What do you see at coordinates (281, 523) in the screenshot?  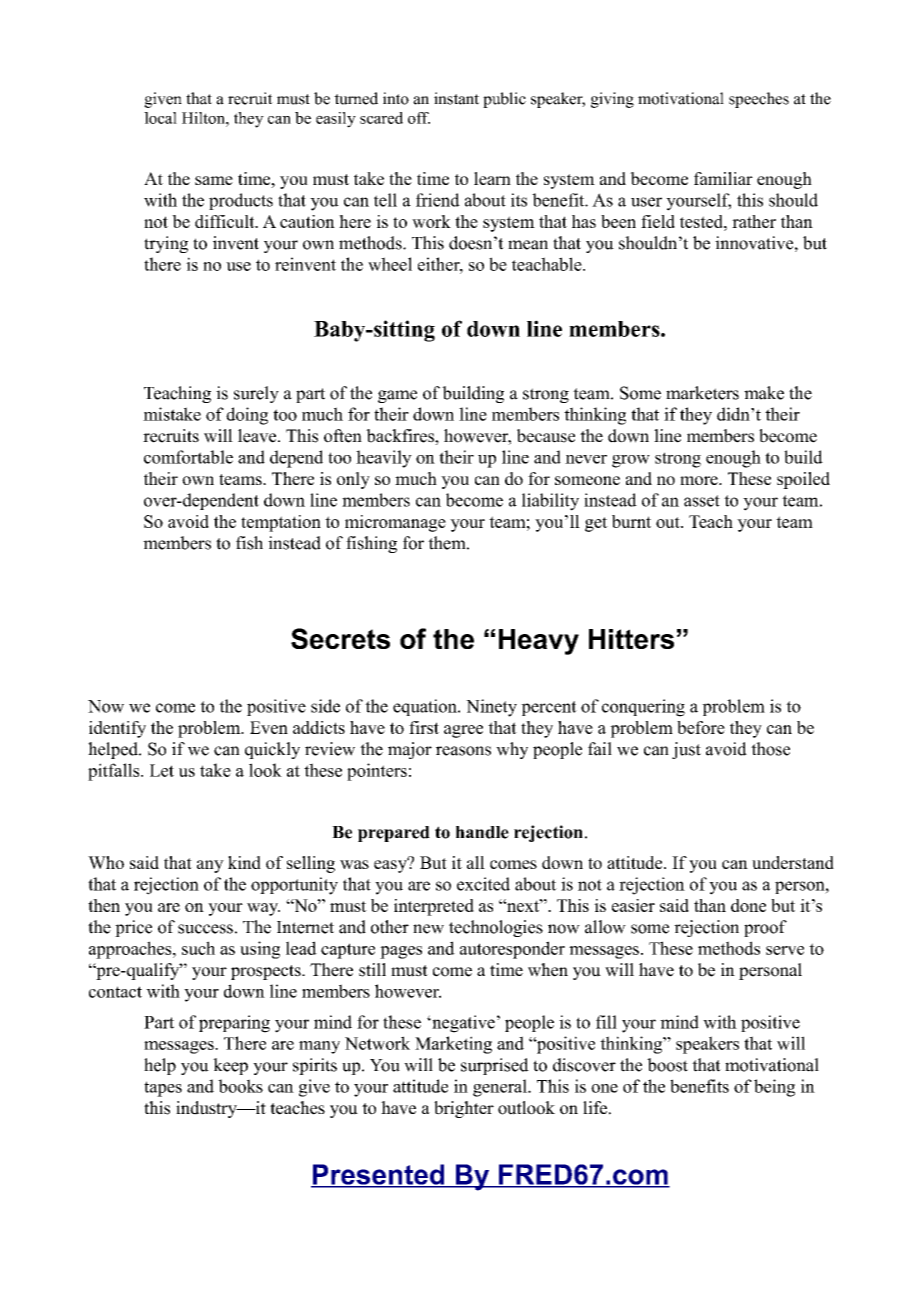 I see `temptation` at bounding box center [281, 523].
